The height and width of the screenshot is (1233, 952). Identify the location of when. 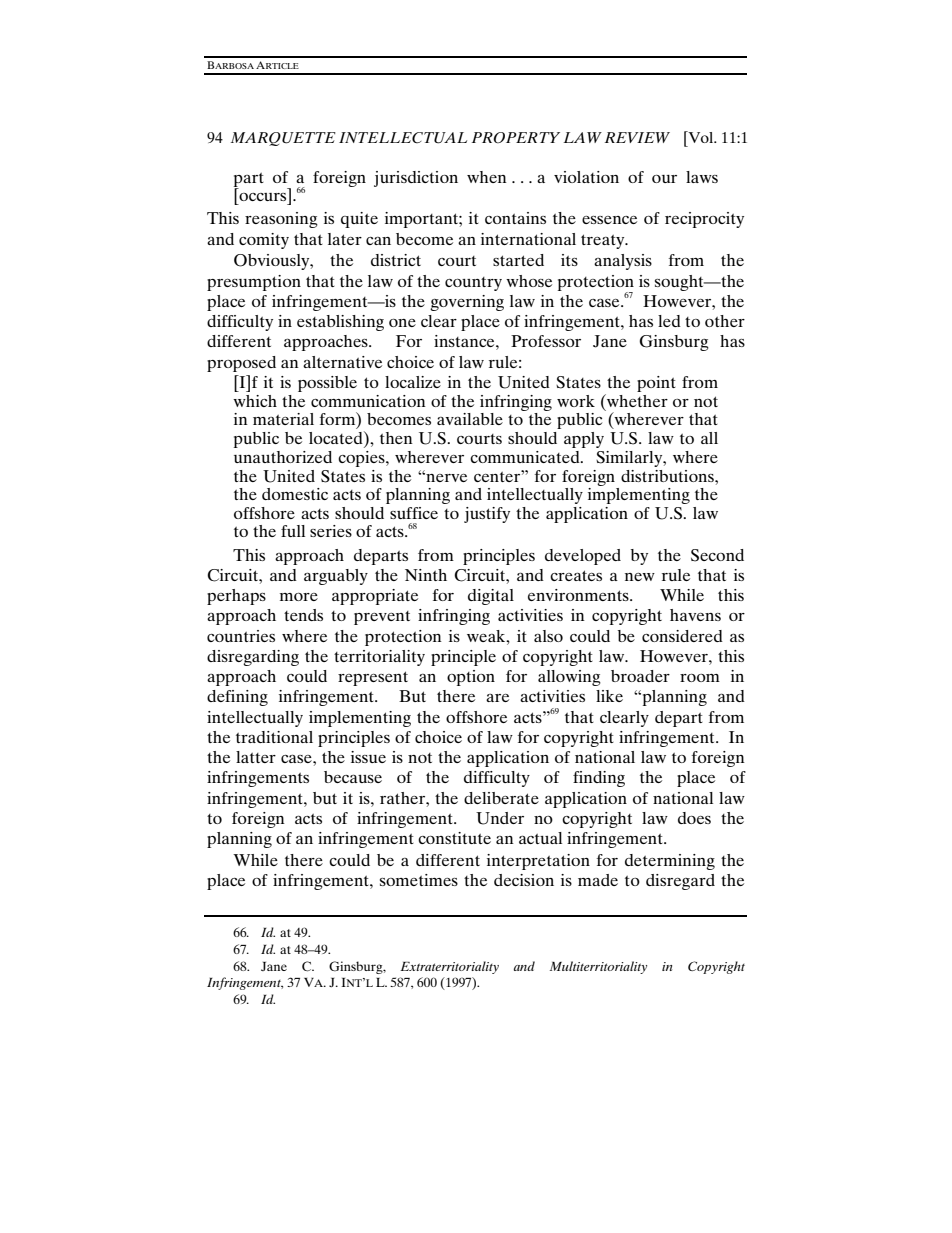
(487, 177).
